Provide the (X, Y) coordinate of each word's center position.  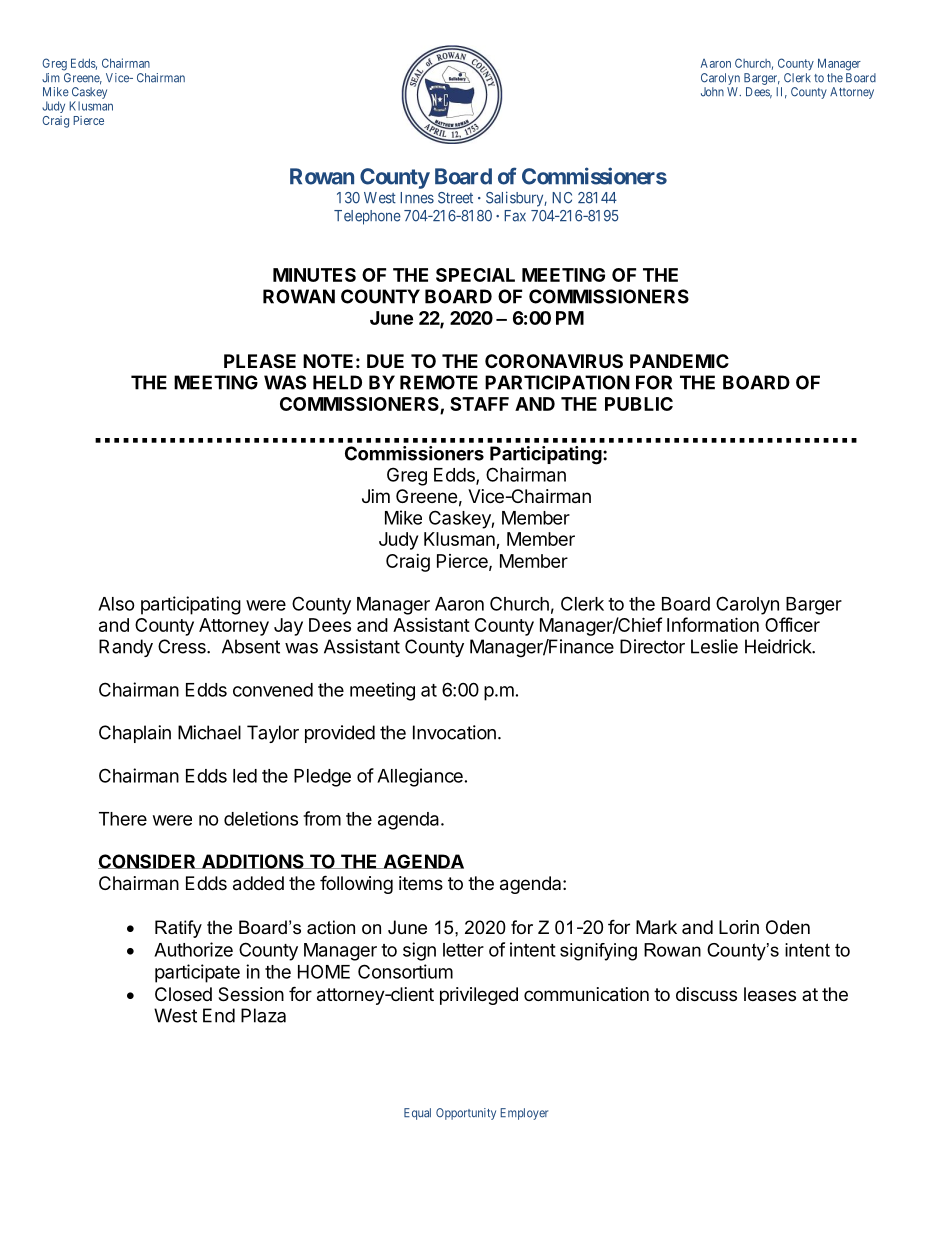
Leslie (714, 646)
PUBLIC (639, 404)
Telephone (367, 217)
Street (455, 198)
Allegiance (420, 777)
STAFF (479, 404)
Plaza (263, 1015)
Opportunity (466, 1114)
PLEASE (260, 361)
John (712, 92)
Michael (209, 732)
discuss (706, 994)
